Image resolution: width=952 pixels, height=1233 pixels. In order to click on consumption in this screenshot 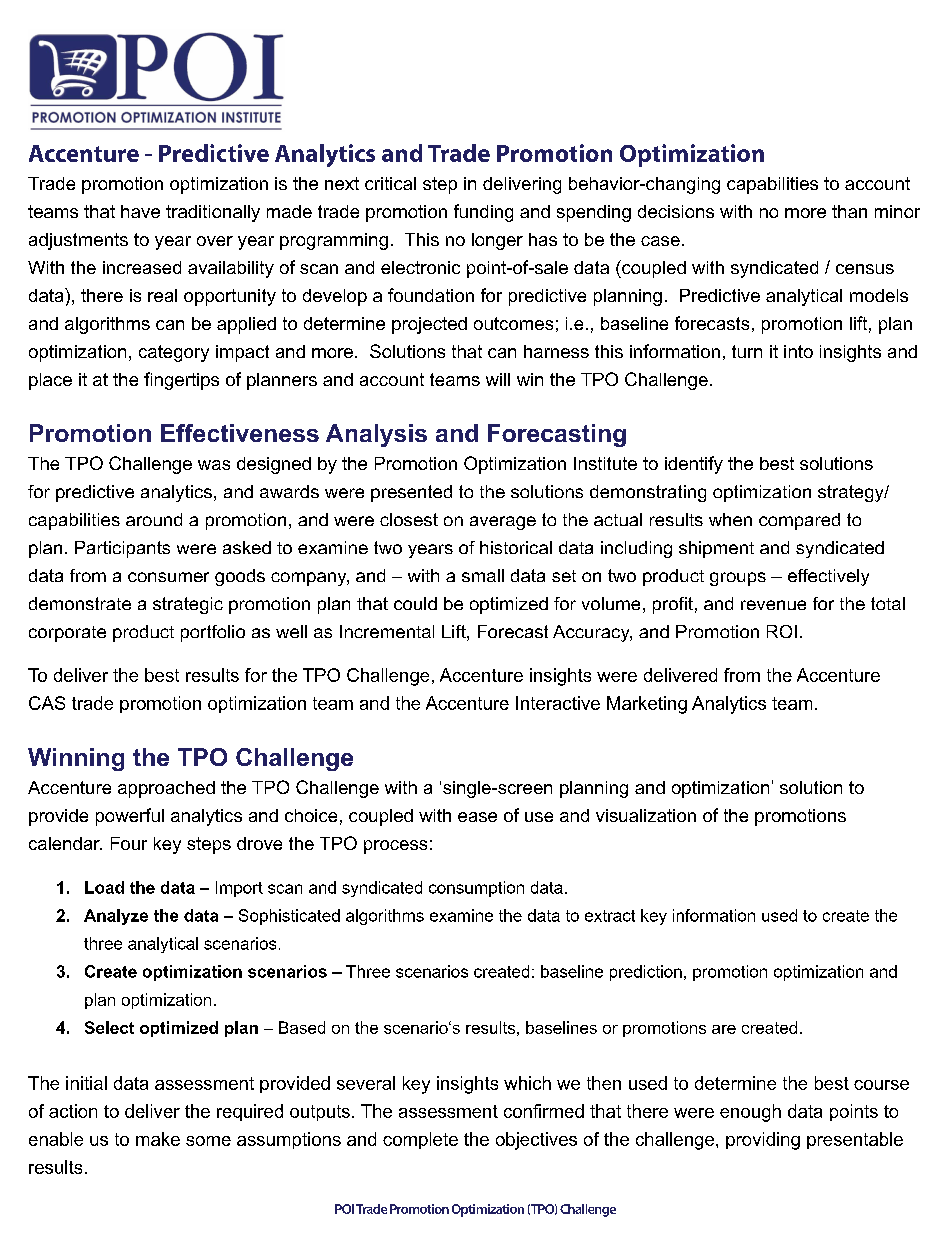, I will do `click(476, 889)`.
